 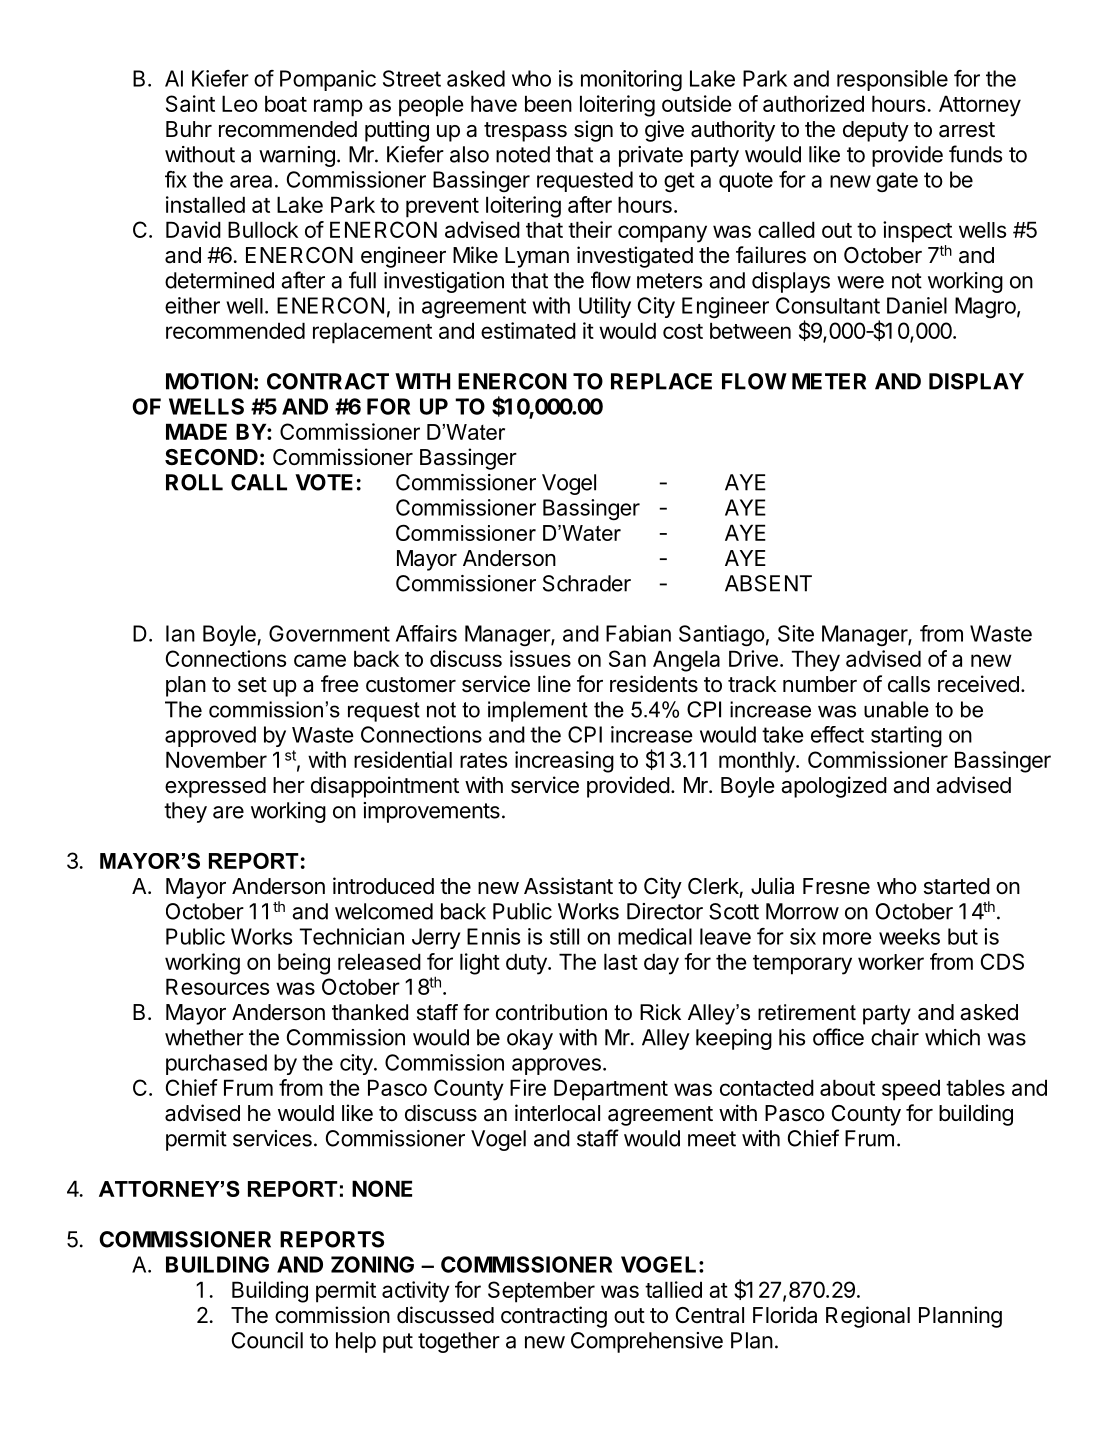 What do you see at coordinates (593, 131) in the image?
I see `sign` at bounding box center [593, 131].
